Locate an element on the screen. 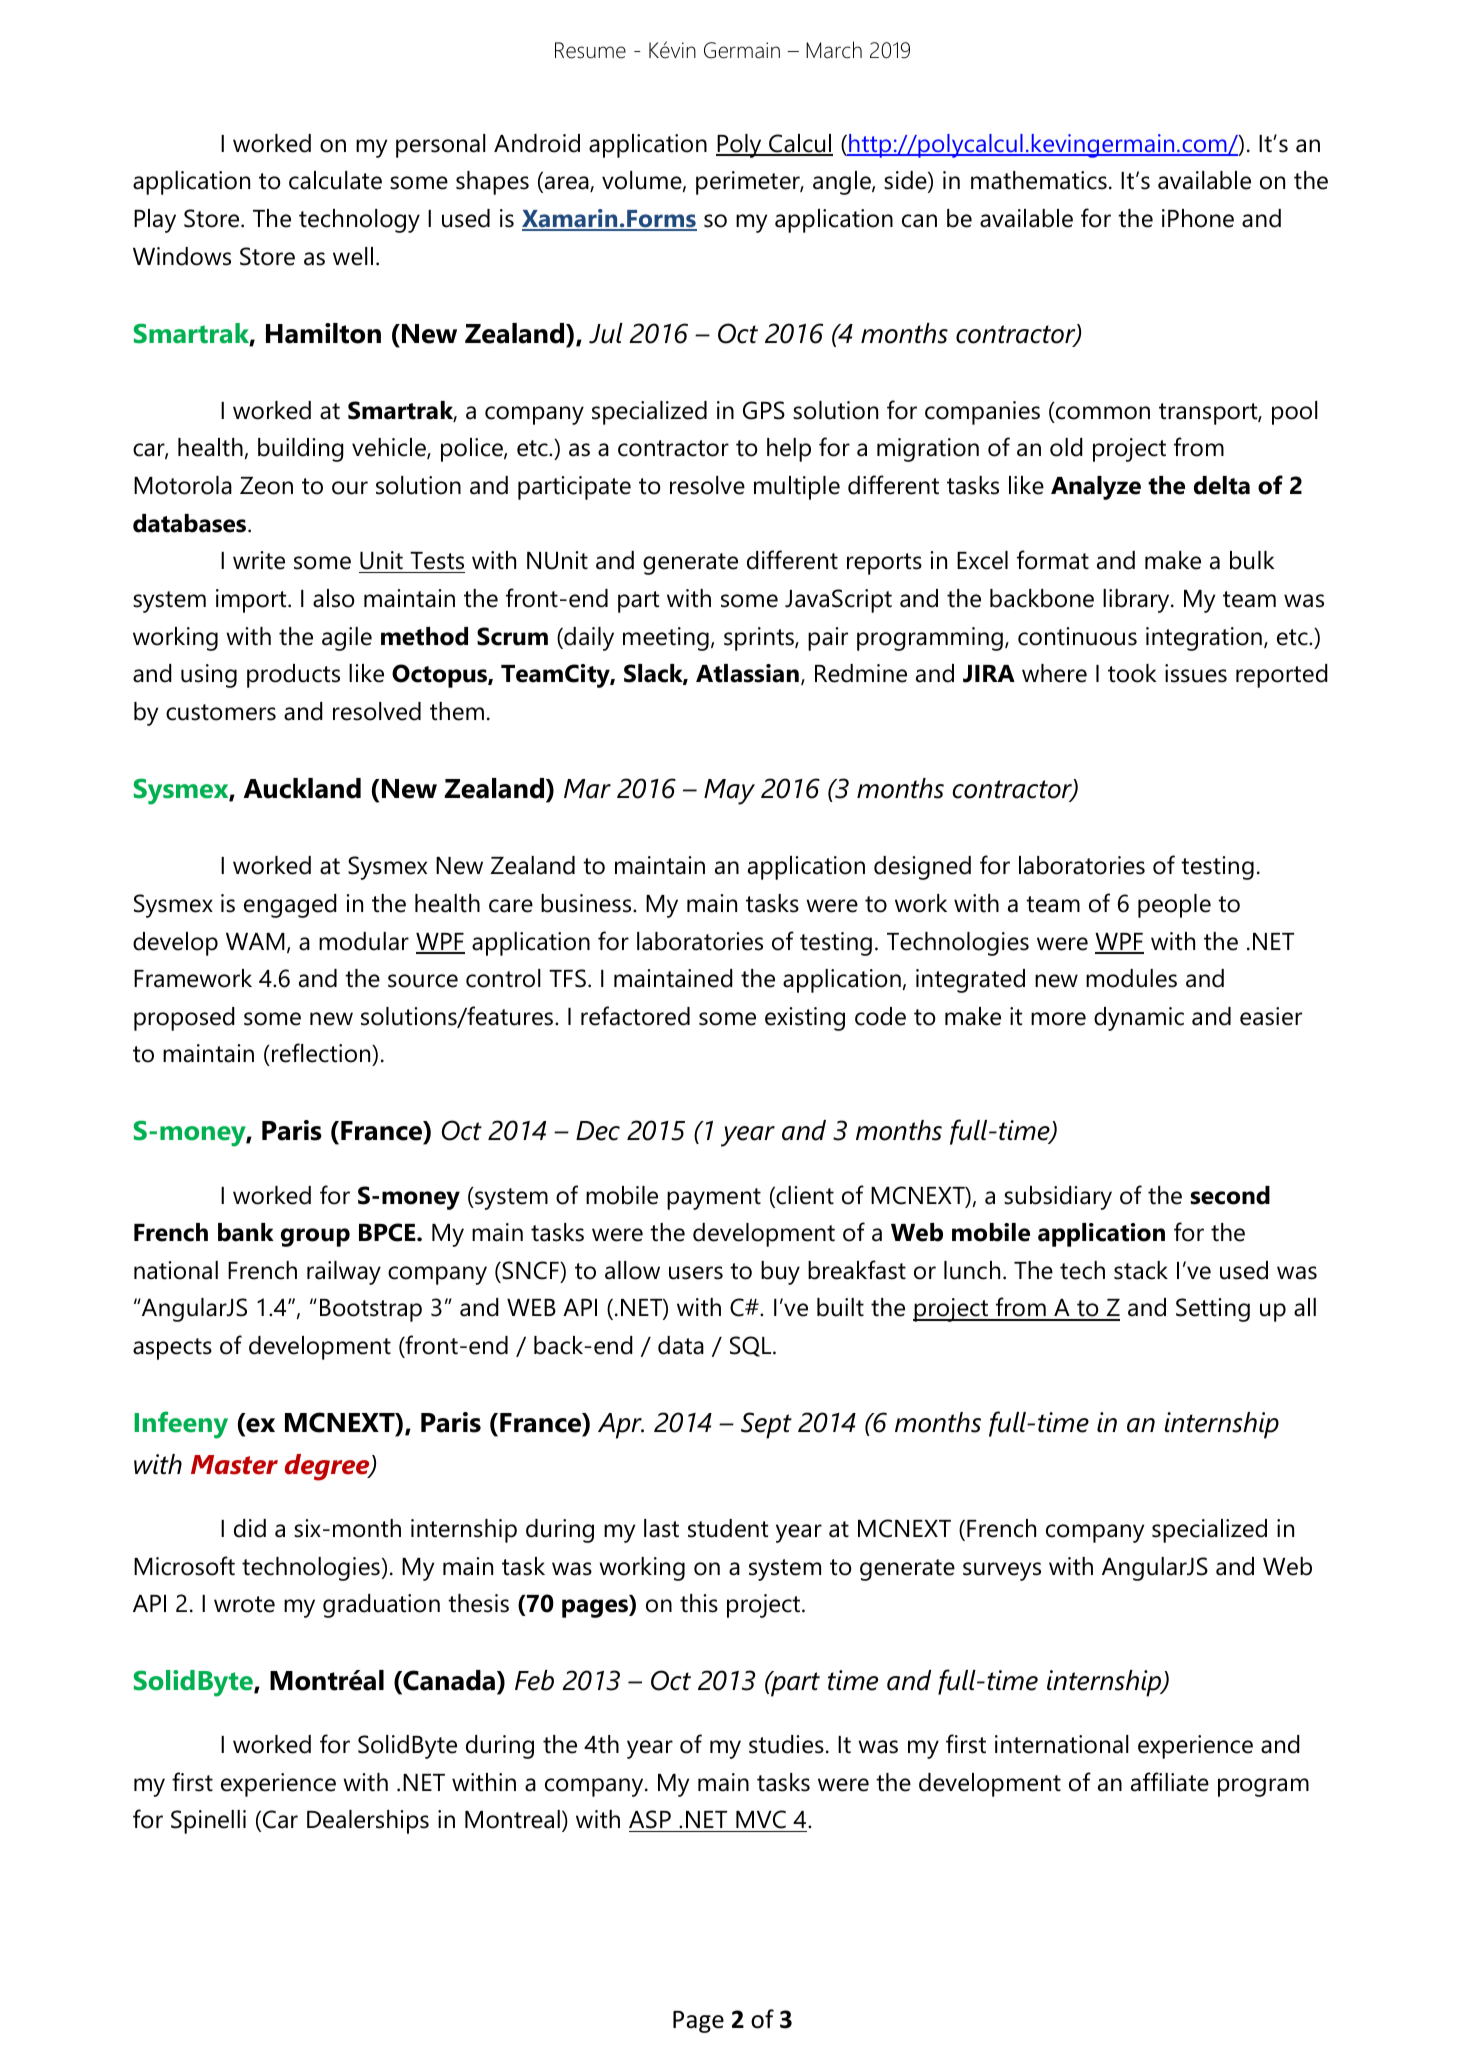 This screenshot has height=2071, width=1464. WAM is located at coordinates (255, 941).
